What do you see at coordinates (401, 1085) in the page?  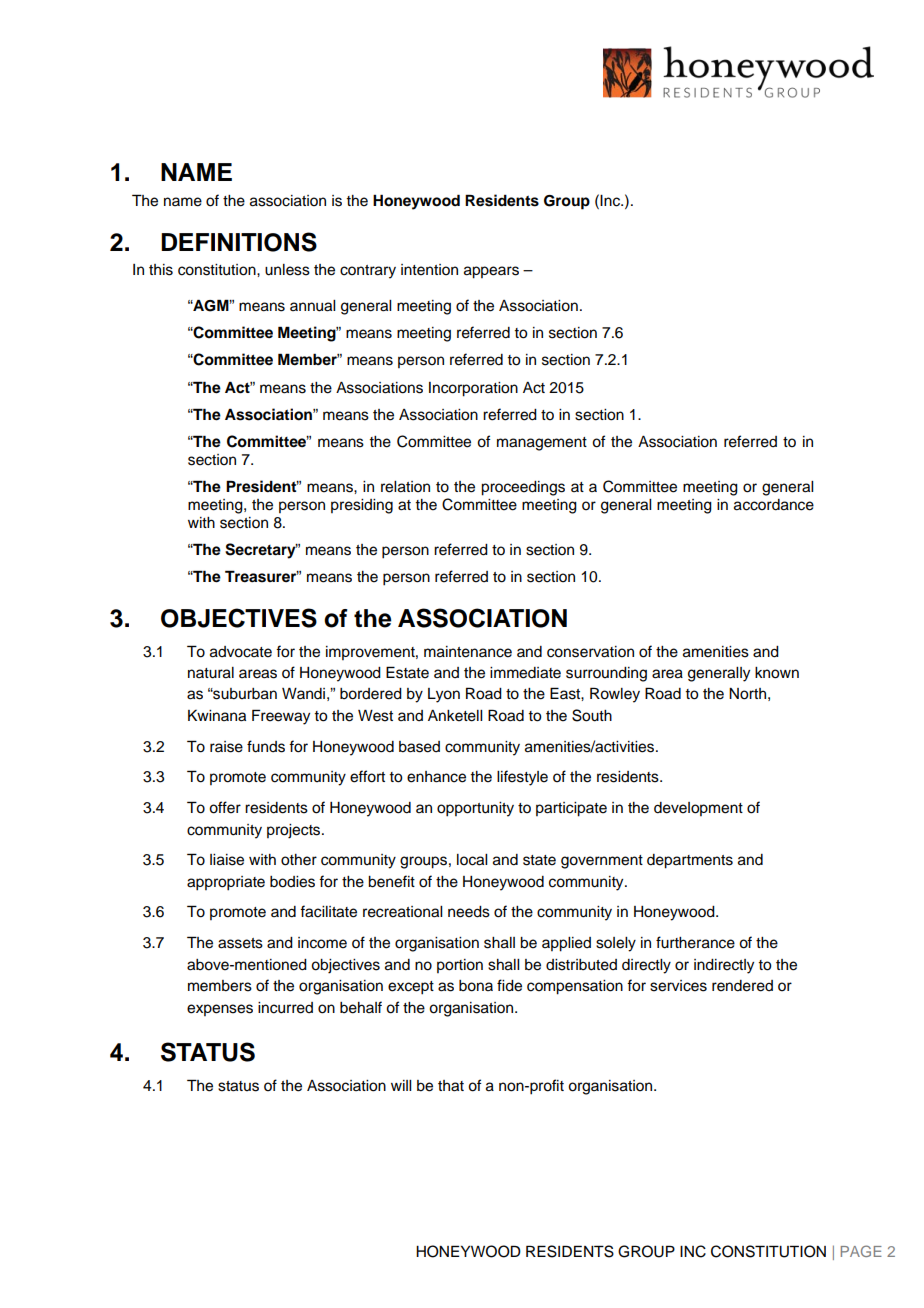 I see `will` at bounding box center [401, 1085].
